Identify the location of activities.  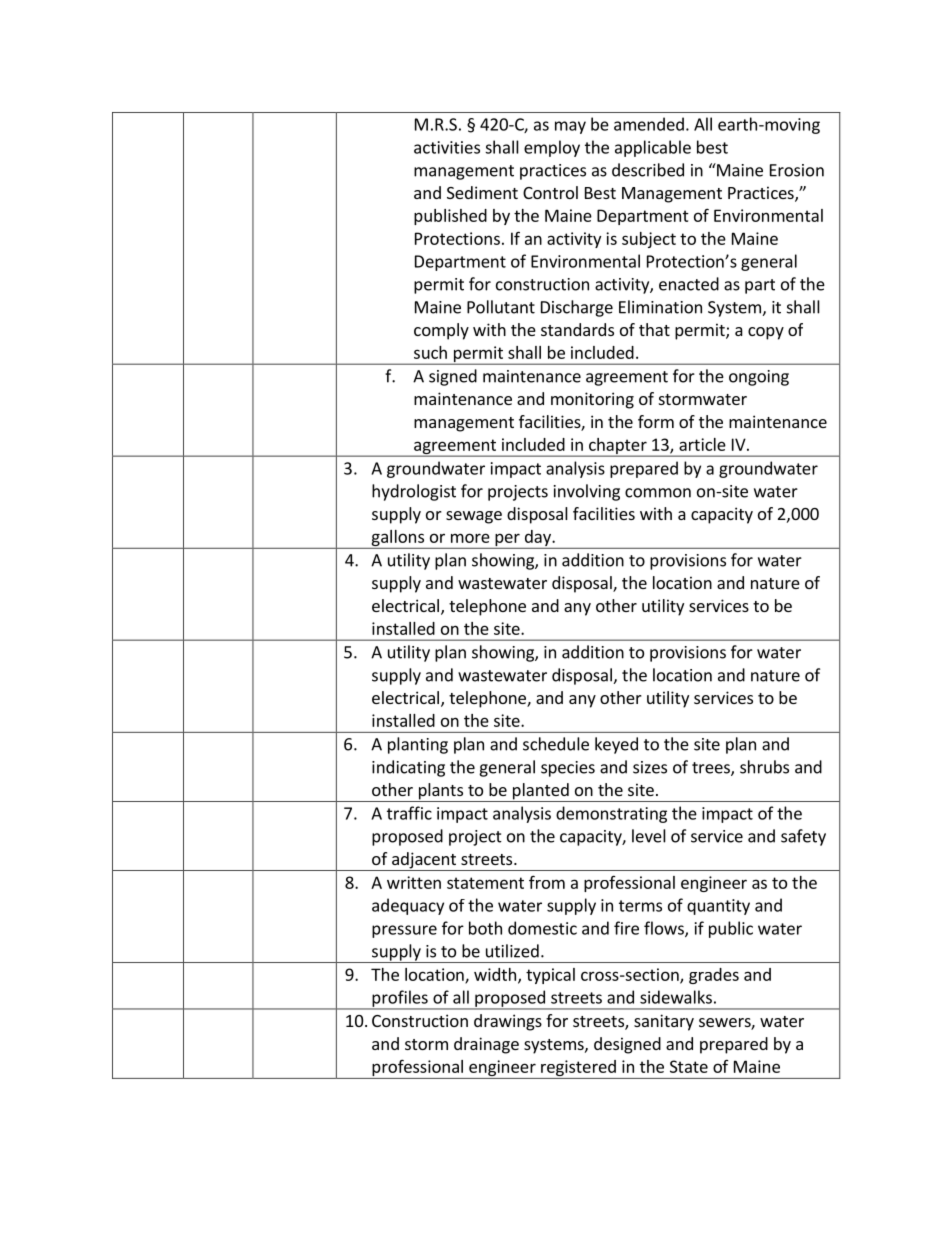
(447, 147).
